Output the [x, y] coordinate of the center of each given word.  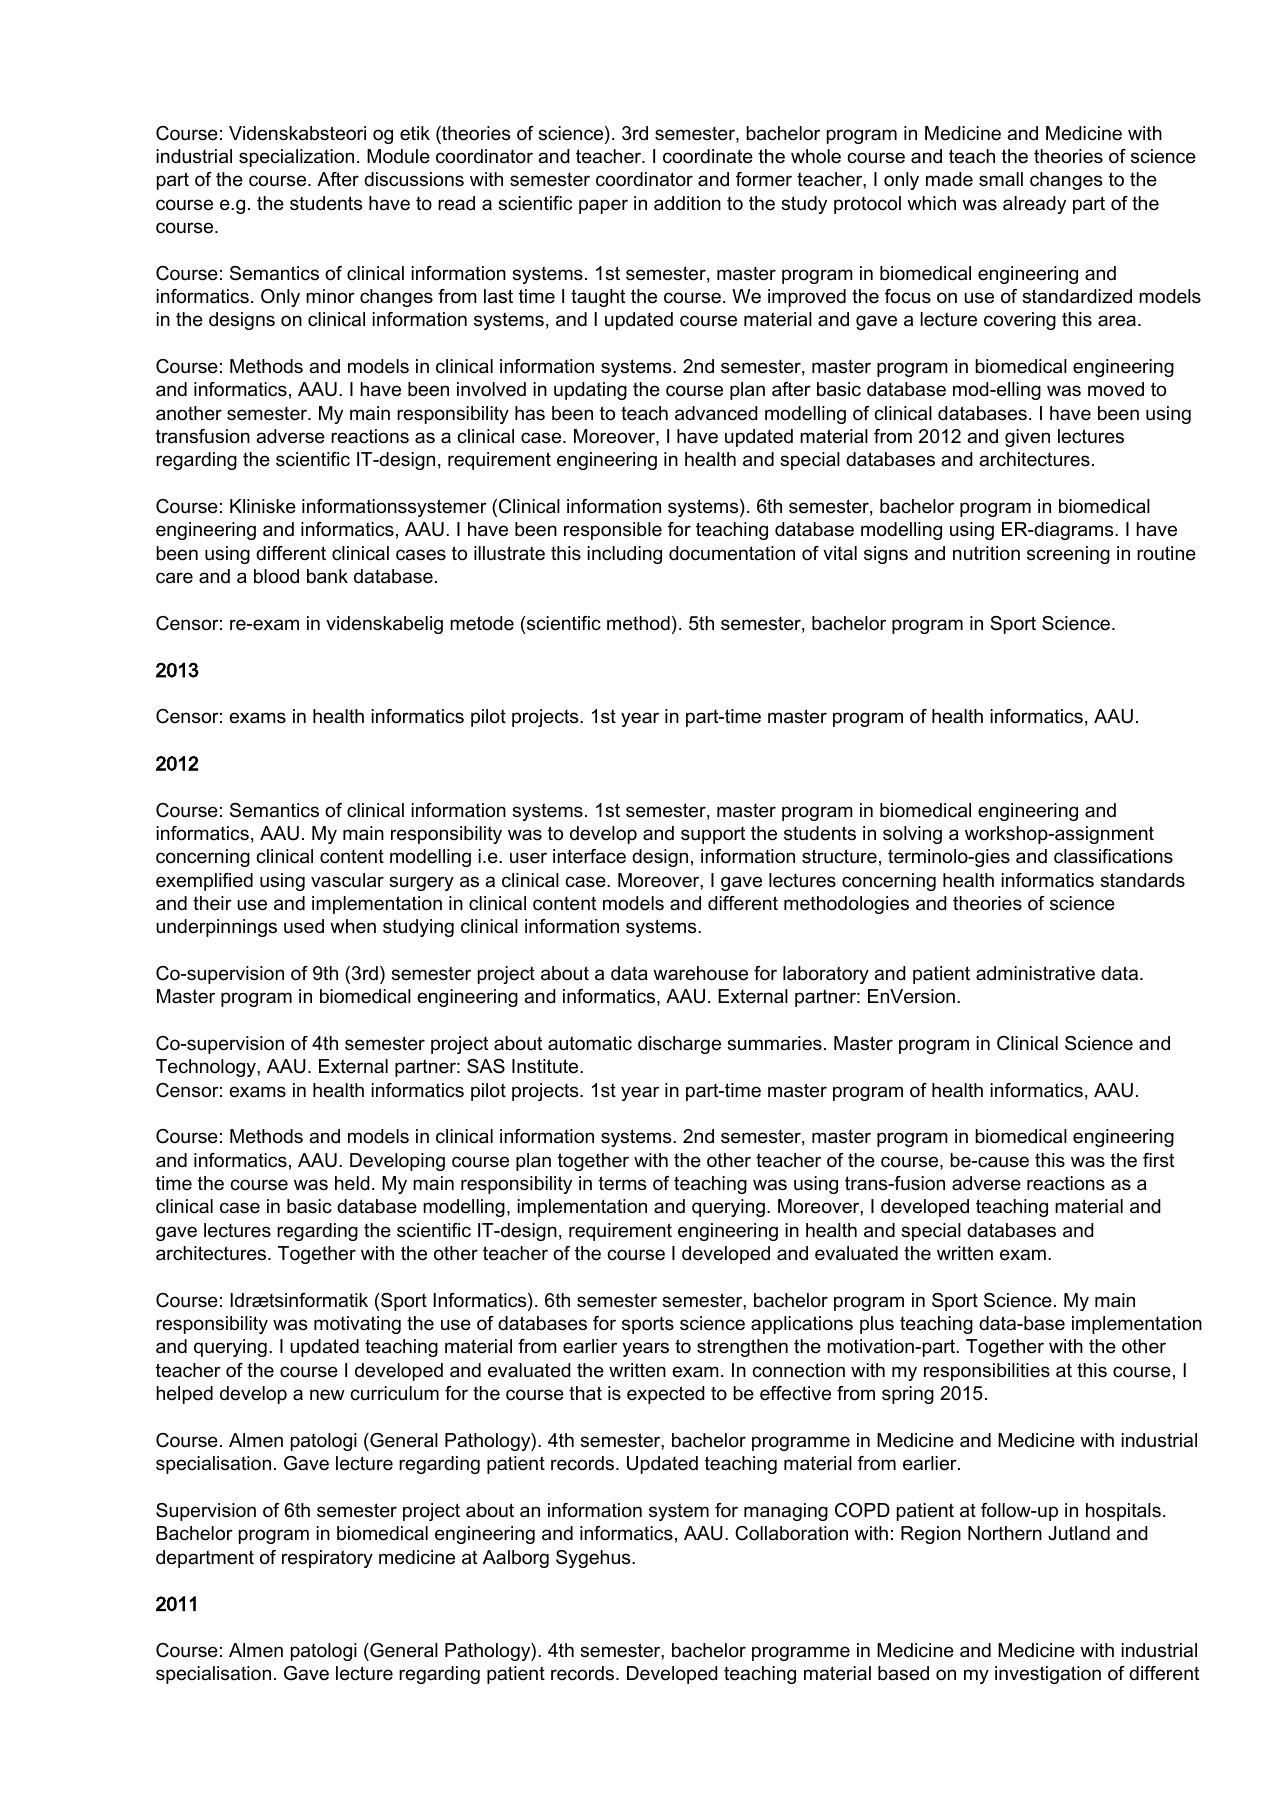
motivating [357, 1325]
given [1027, 438]
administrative [1035, 973]
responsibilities [987, 1372]
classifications [1113, 856]
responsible [613, 531]
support [713, 835]
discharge [679, 1045]
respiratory [327, 1559]
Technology [207, 1068]
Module [398, 156]
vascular [347, 880]
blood [276, 576]
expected [666, 1395]
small [1001, 179]
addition [687, 203]
